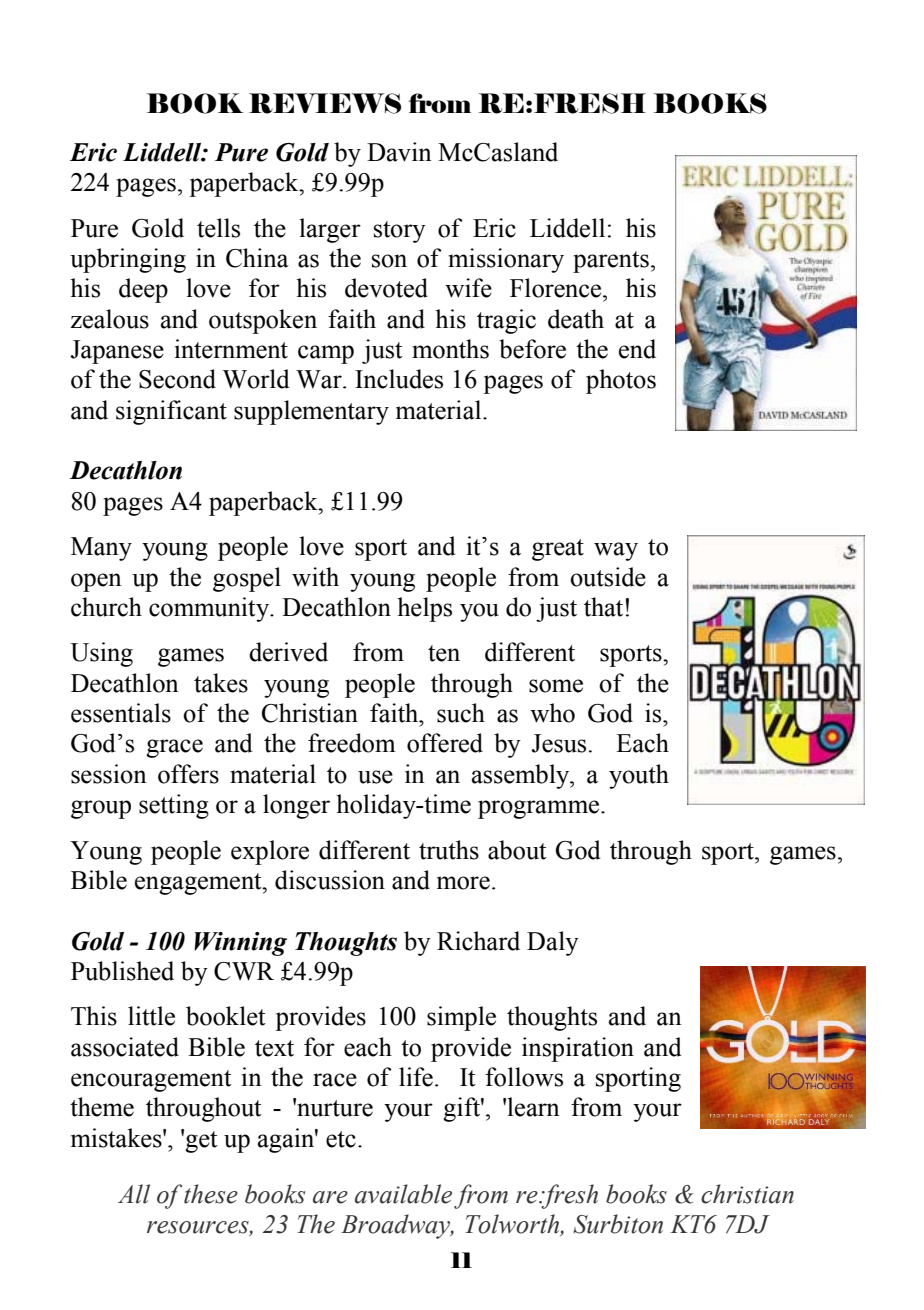 The image size is (924, 1310). What do you see at coordinates (558, 550) in the screenshot?
I see `great` at bounding box center [558, 550].
